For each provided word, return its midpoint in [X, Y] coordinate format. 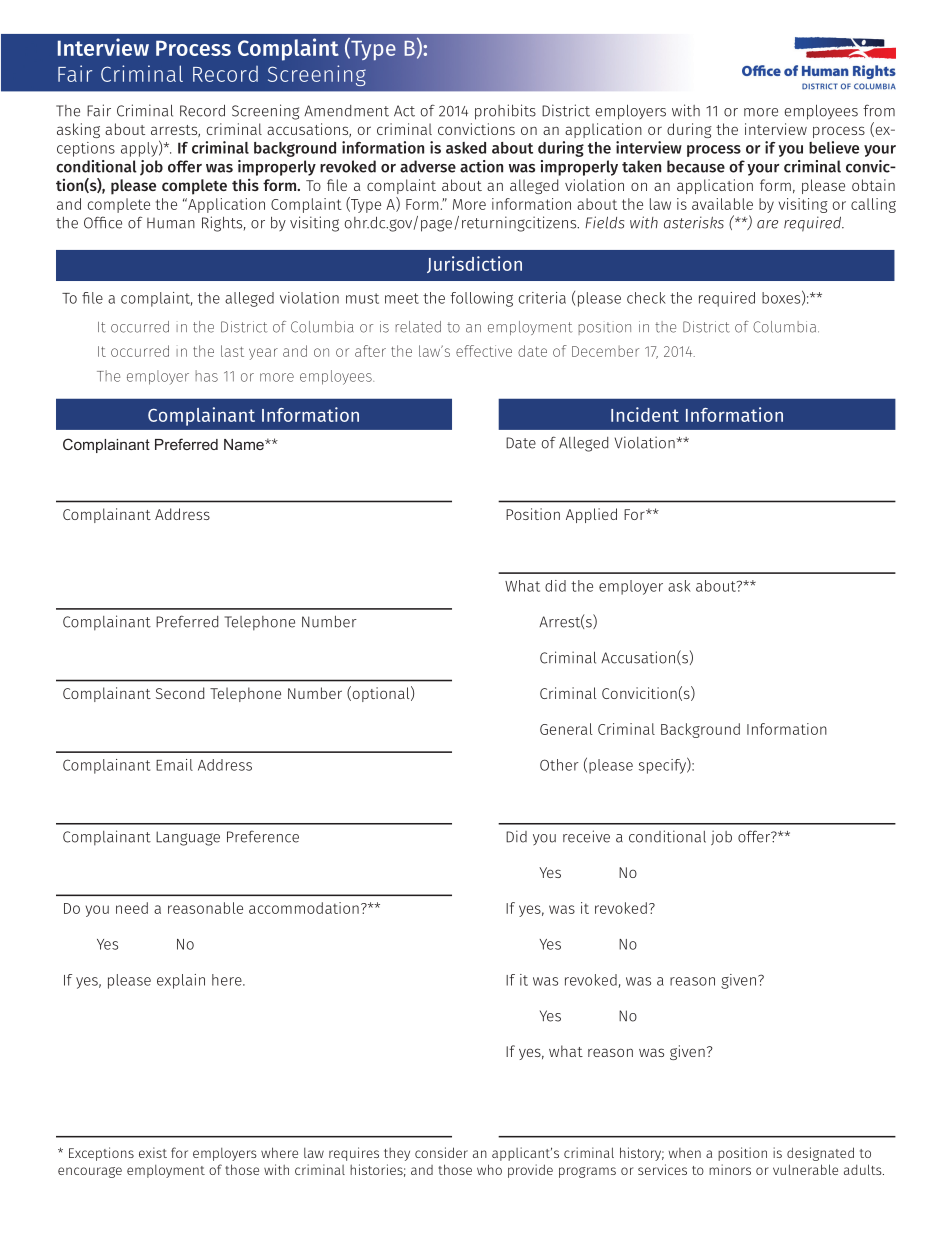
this [245, 184]
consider [441, 1152]
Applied [591, 515]
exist [153, 1152]
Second [180, 693]
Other [559, 765]
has [207, 376]
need [132, 908]
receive [586, 836]
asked [466, 148]
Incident [645, 414]
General [566, 729]
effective [484, 351]
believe [834, 147]
